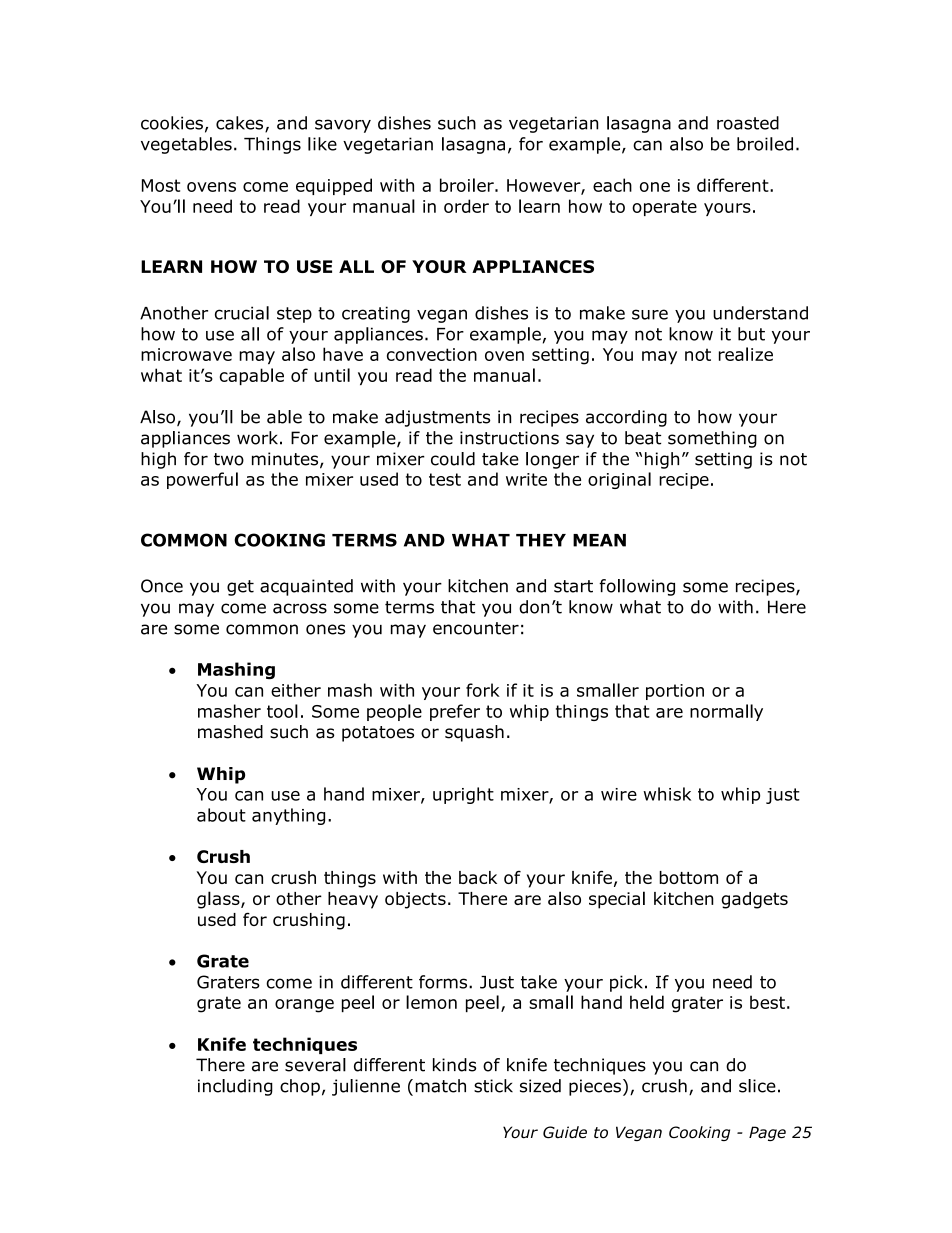 The image size is (952, 1233). What do you see at coordinates (466, 206) in the screenshot?
I see `order` at bounding box center [466, 206].
